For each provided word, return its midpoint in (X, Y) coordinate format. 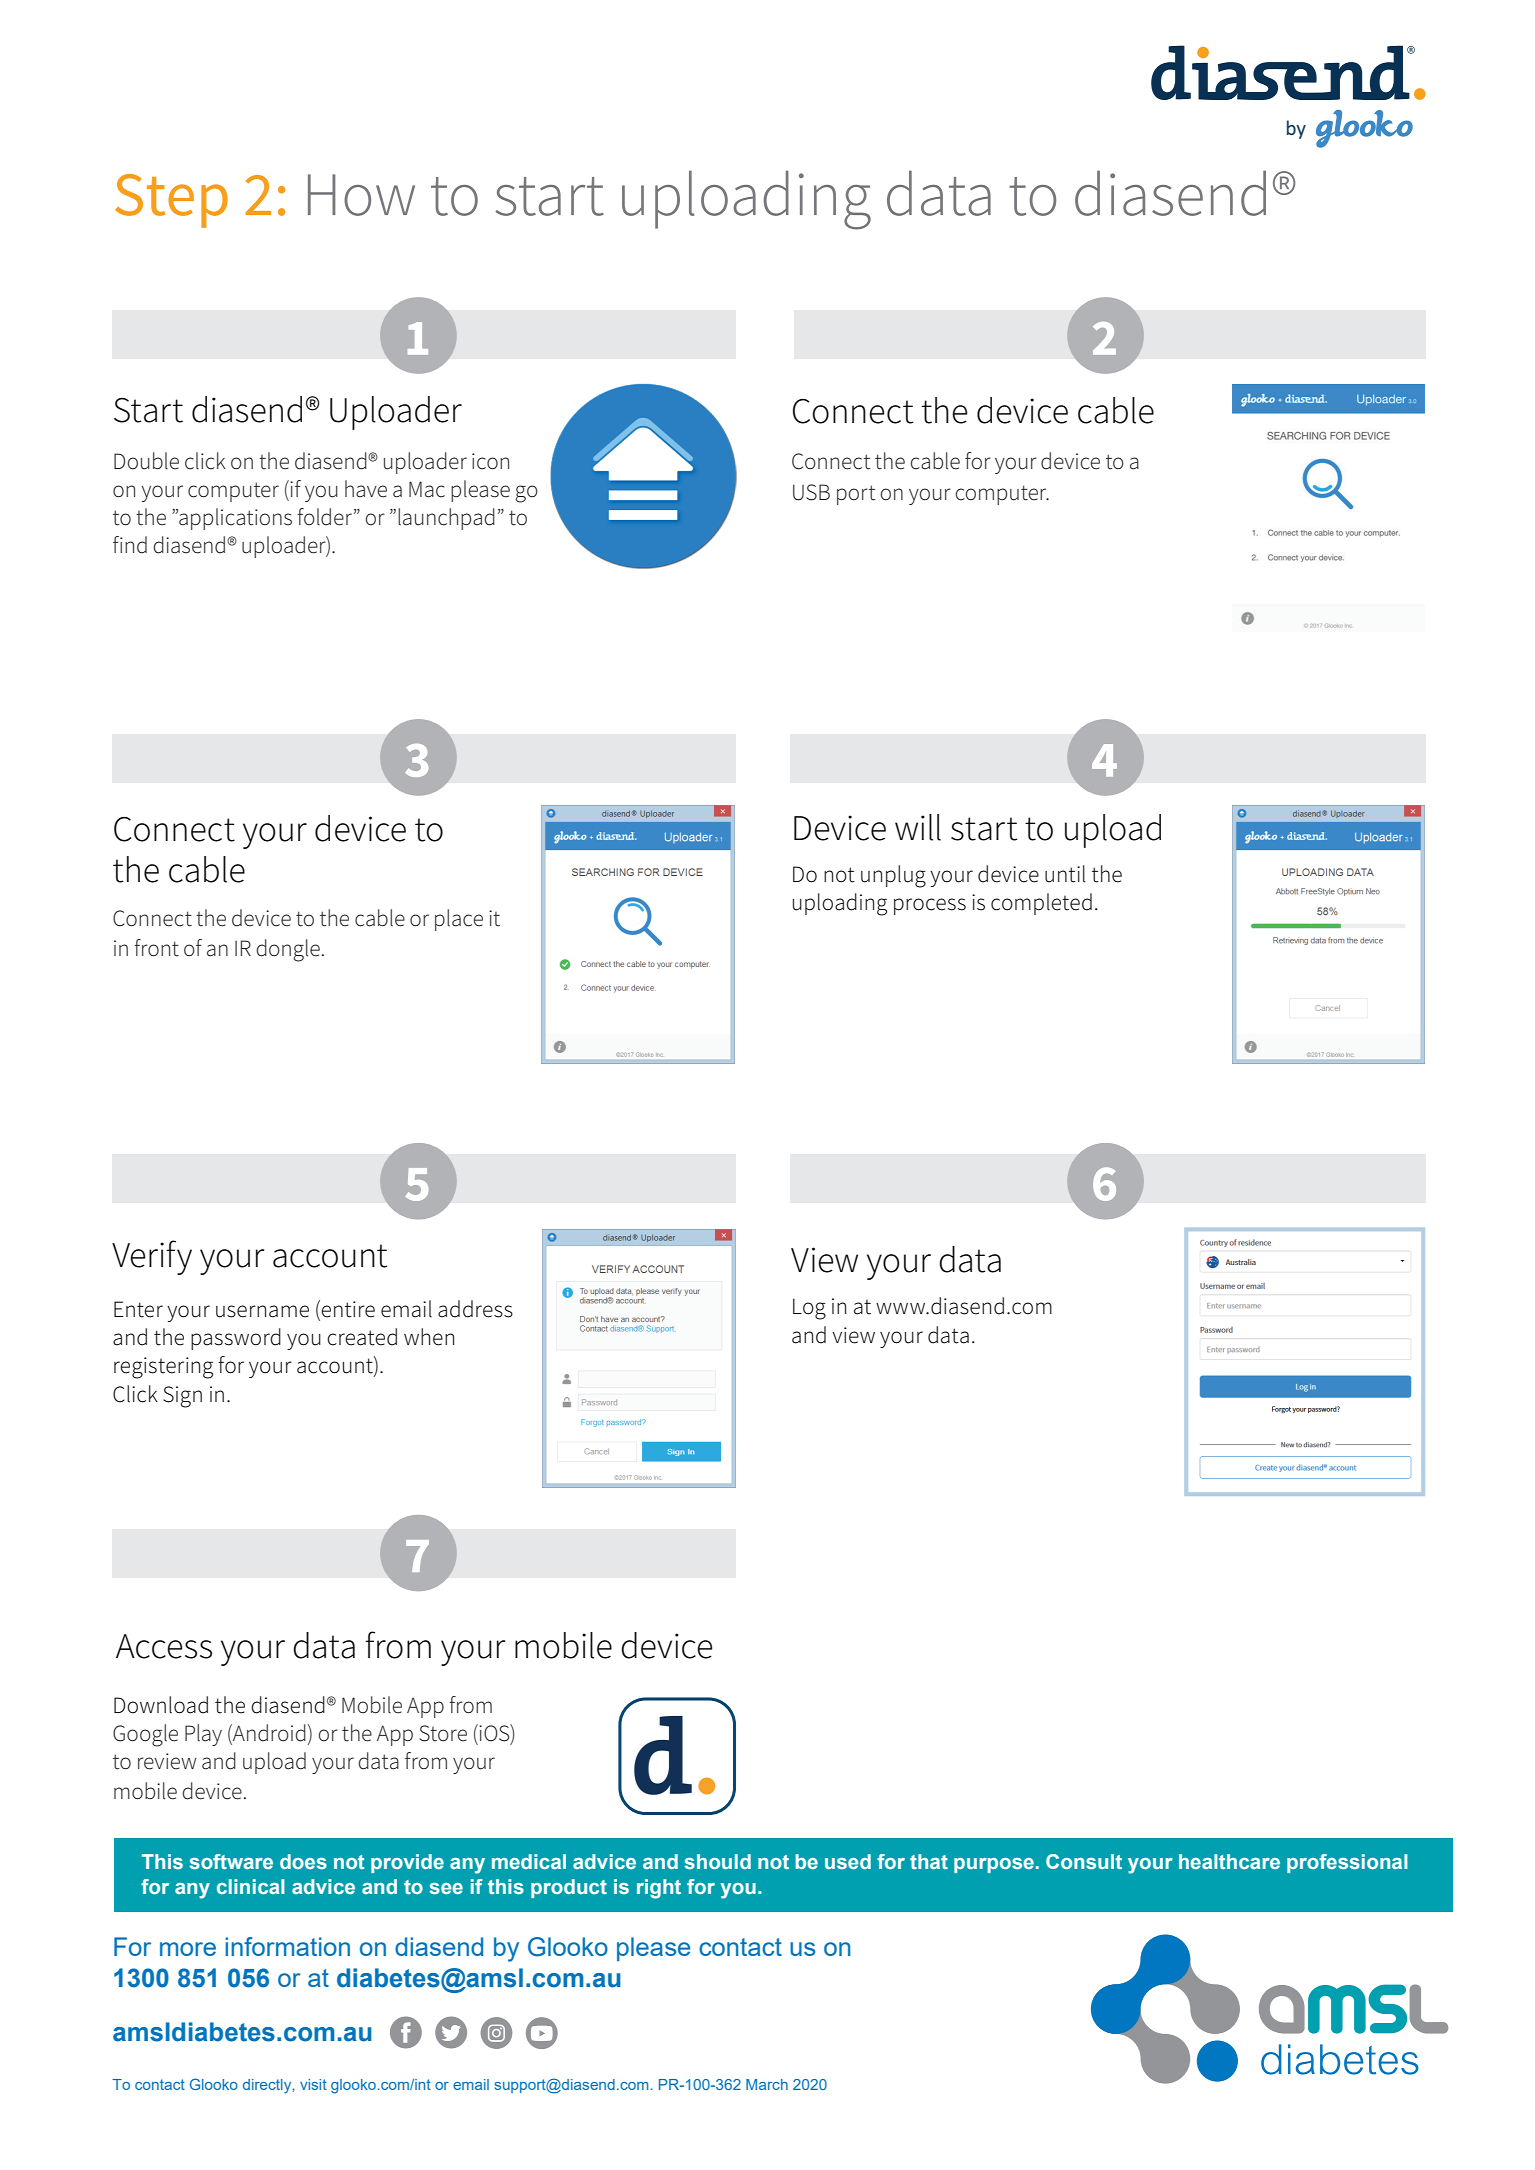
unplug (893, 876)
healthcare (1229, 1861)
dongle (288, 950)
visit (313, 2084)
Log (809, 1309)
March (767, 2084)
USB (811, 492)
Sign (182, 1397)
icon (490, 461)
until (1065, 874)
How (361, 195)
